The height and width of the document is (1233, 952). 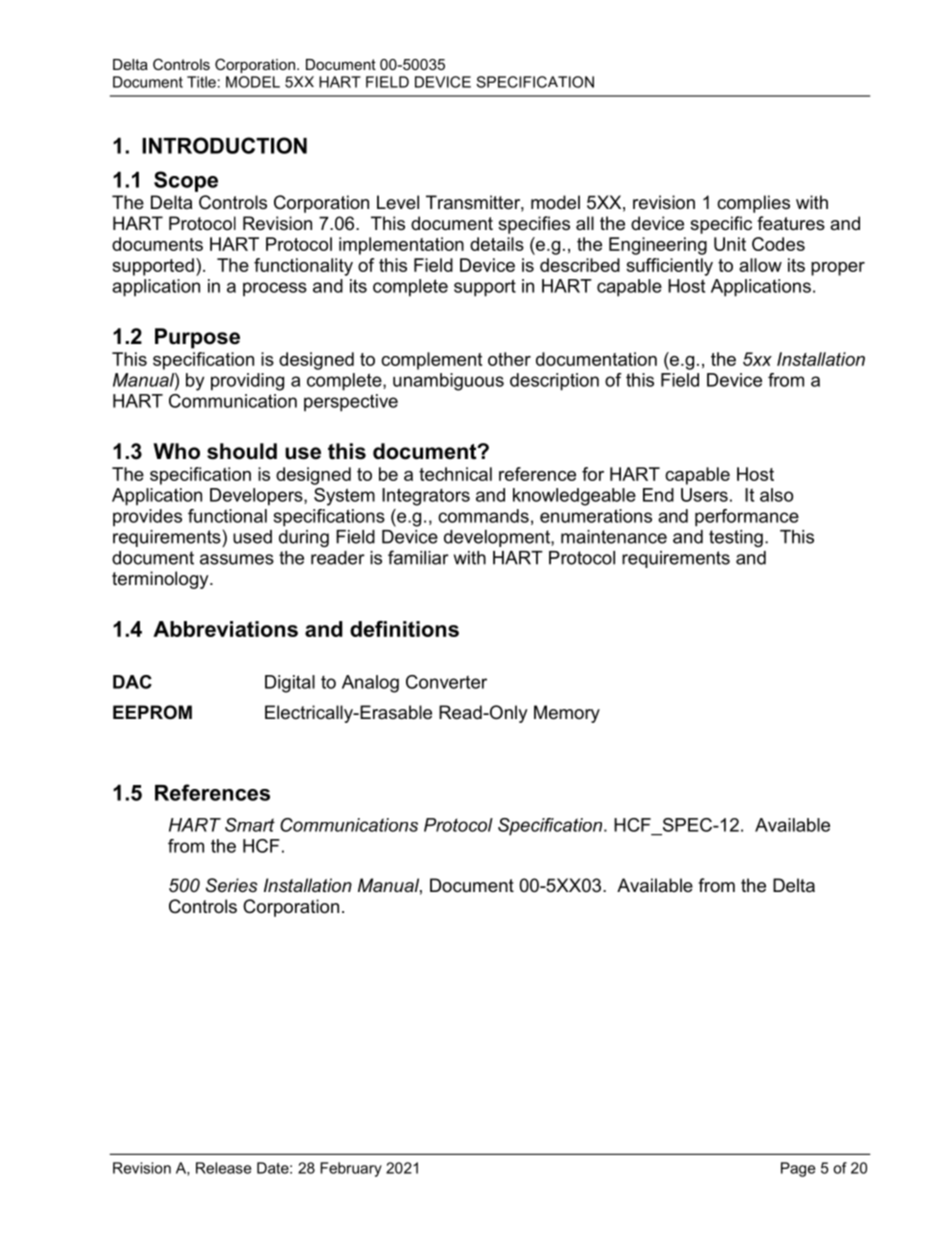 What do you see at coordinates (446, 682) in the document?
I see `Converter` at bounding box center [446, 682].
